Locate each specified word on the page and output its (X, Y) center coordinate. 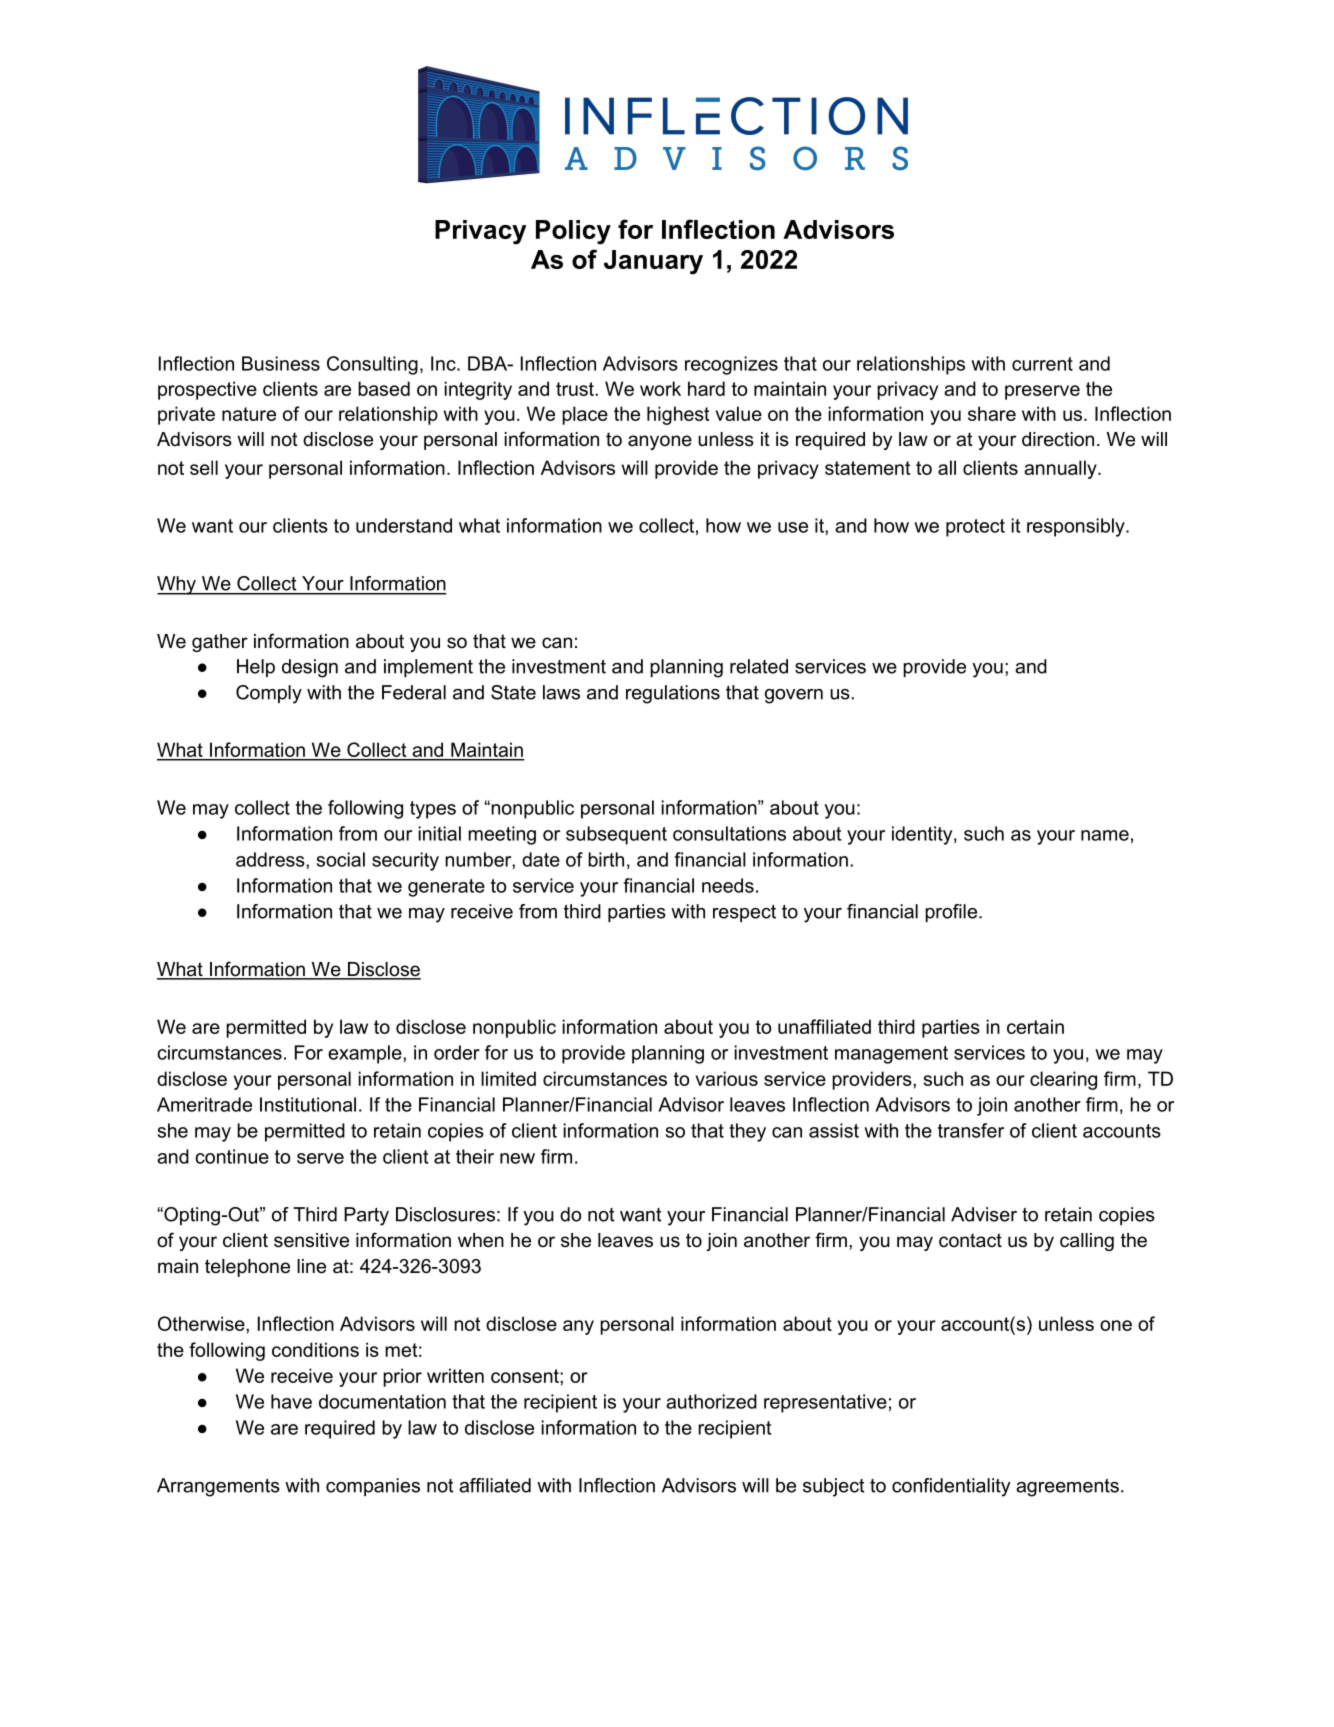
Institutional (308, 1104)
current (1042, 364)
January (653, 262)
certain (1035, 1026)
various (727, 1078)
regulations (673, 694)
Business (281, 363)
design (310, 668)
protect (975, 528)
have (291, 1401)
